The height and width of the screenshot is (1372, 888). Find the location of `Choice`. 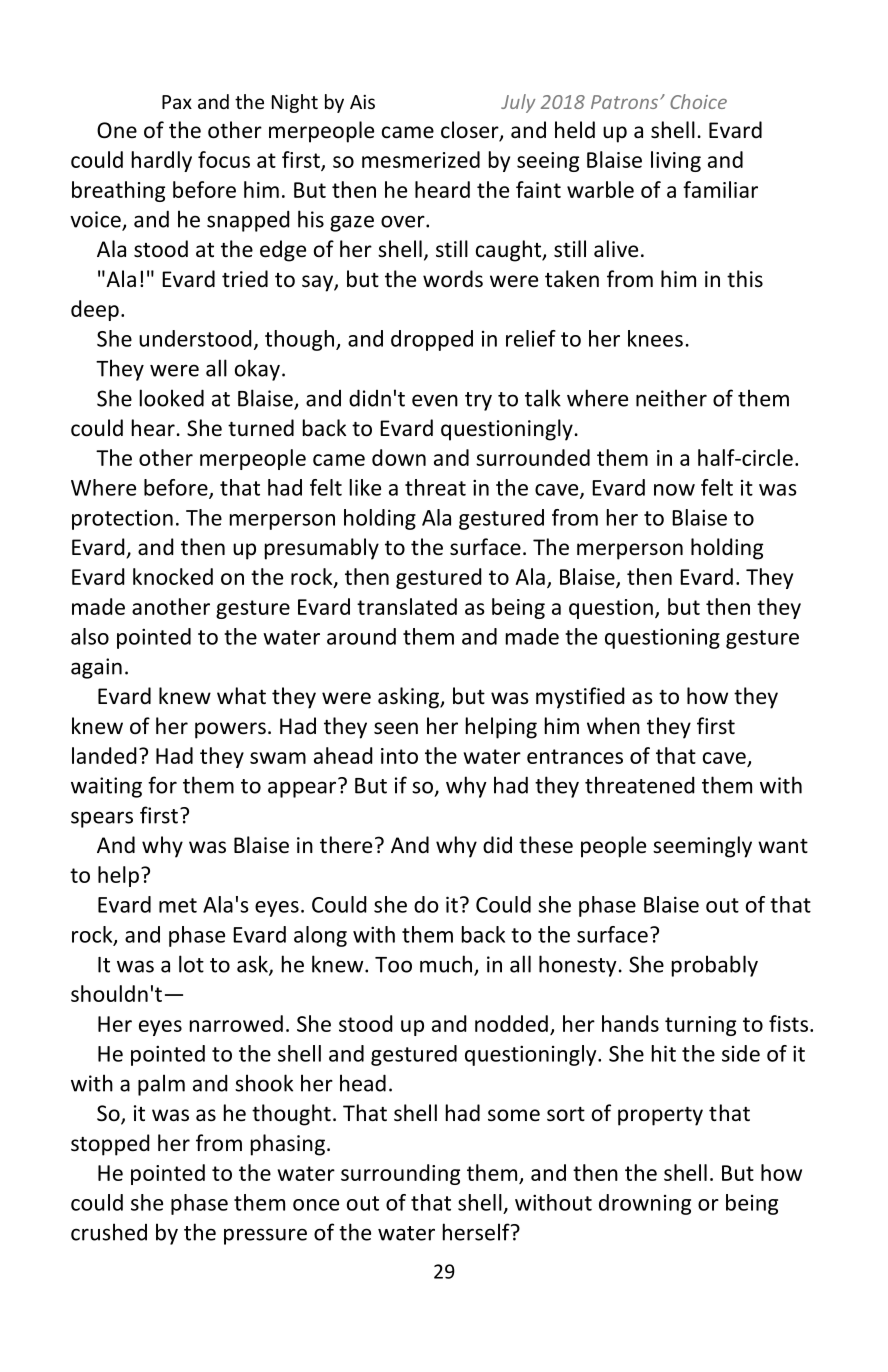

Choice is located at coordinates (698, 101).
